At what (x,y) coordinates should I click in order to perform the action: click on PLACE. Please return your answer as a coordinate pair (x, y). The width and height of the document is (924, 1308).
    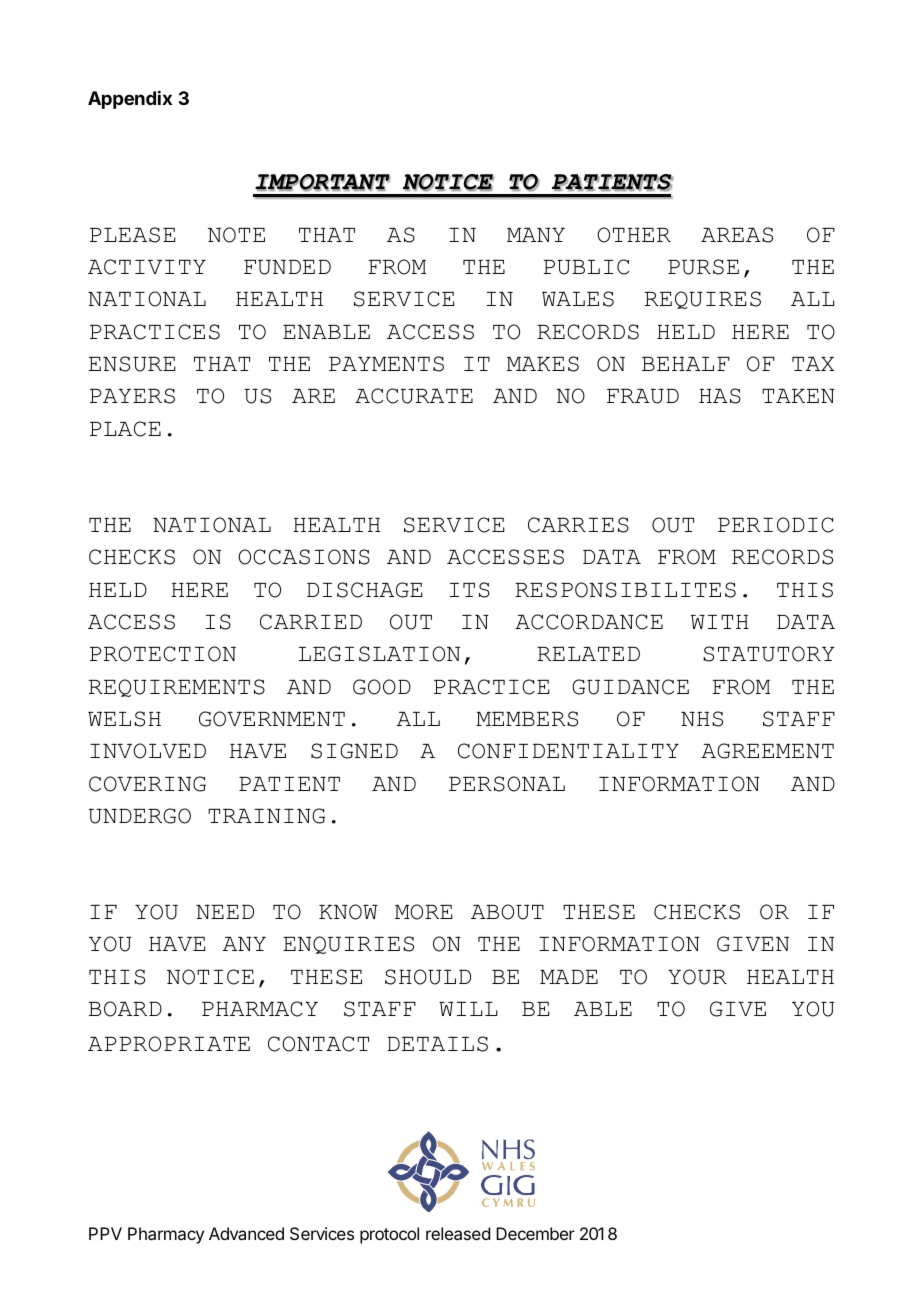
    Looking at the image, I should click on (125, 429).
